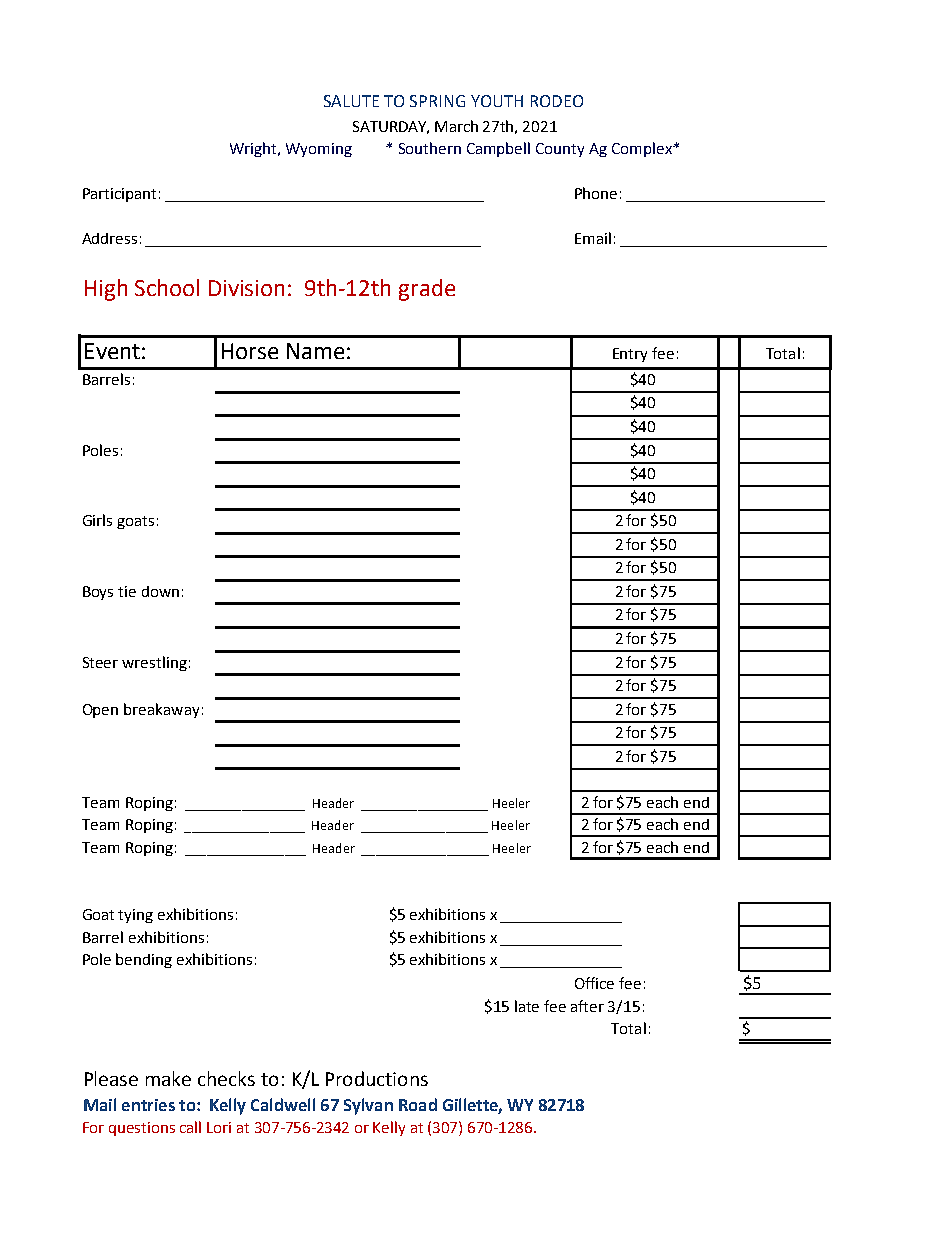 This document has height=1233, width=952. Describe the element at coordinates (630, 355) in the document. I see `Entry` at that location.
